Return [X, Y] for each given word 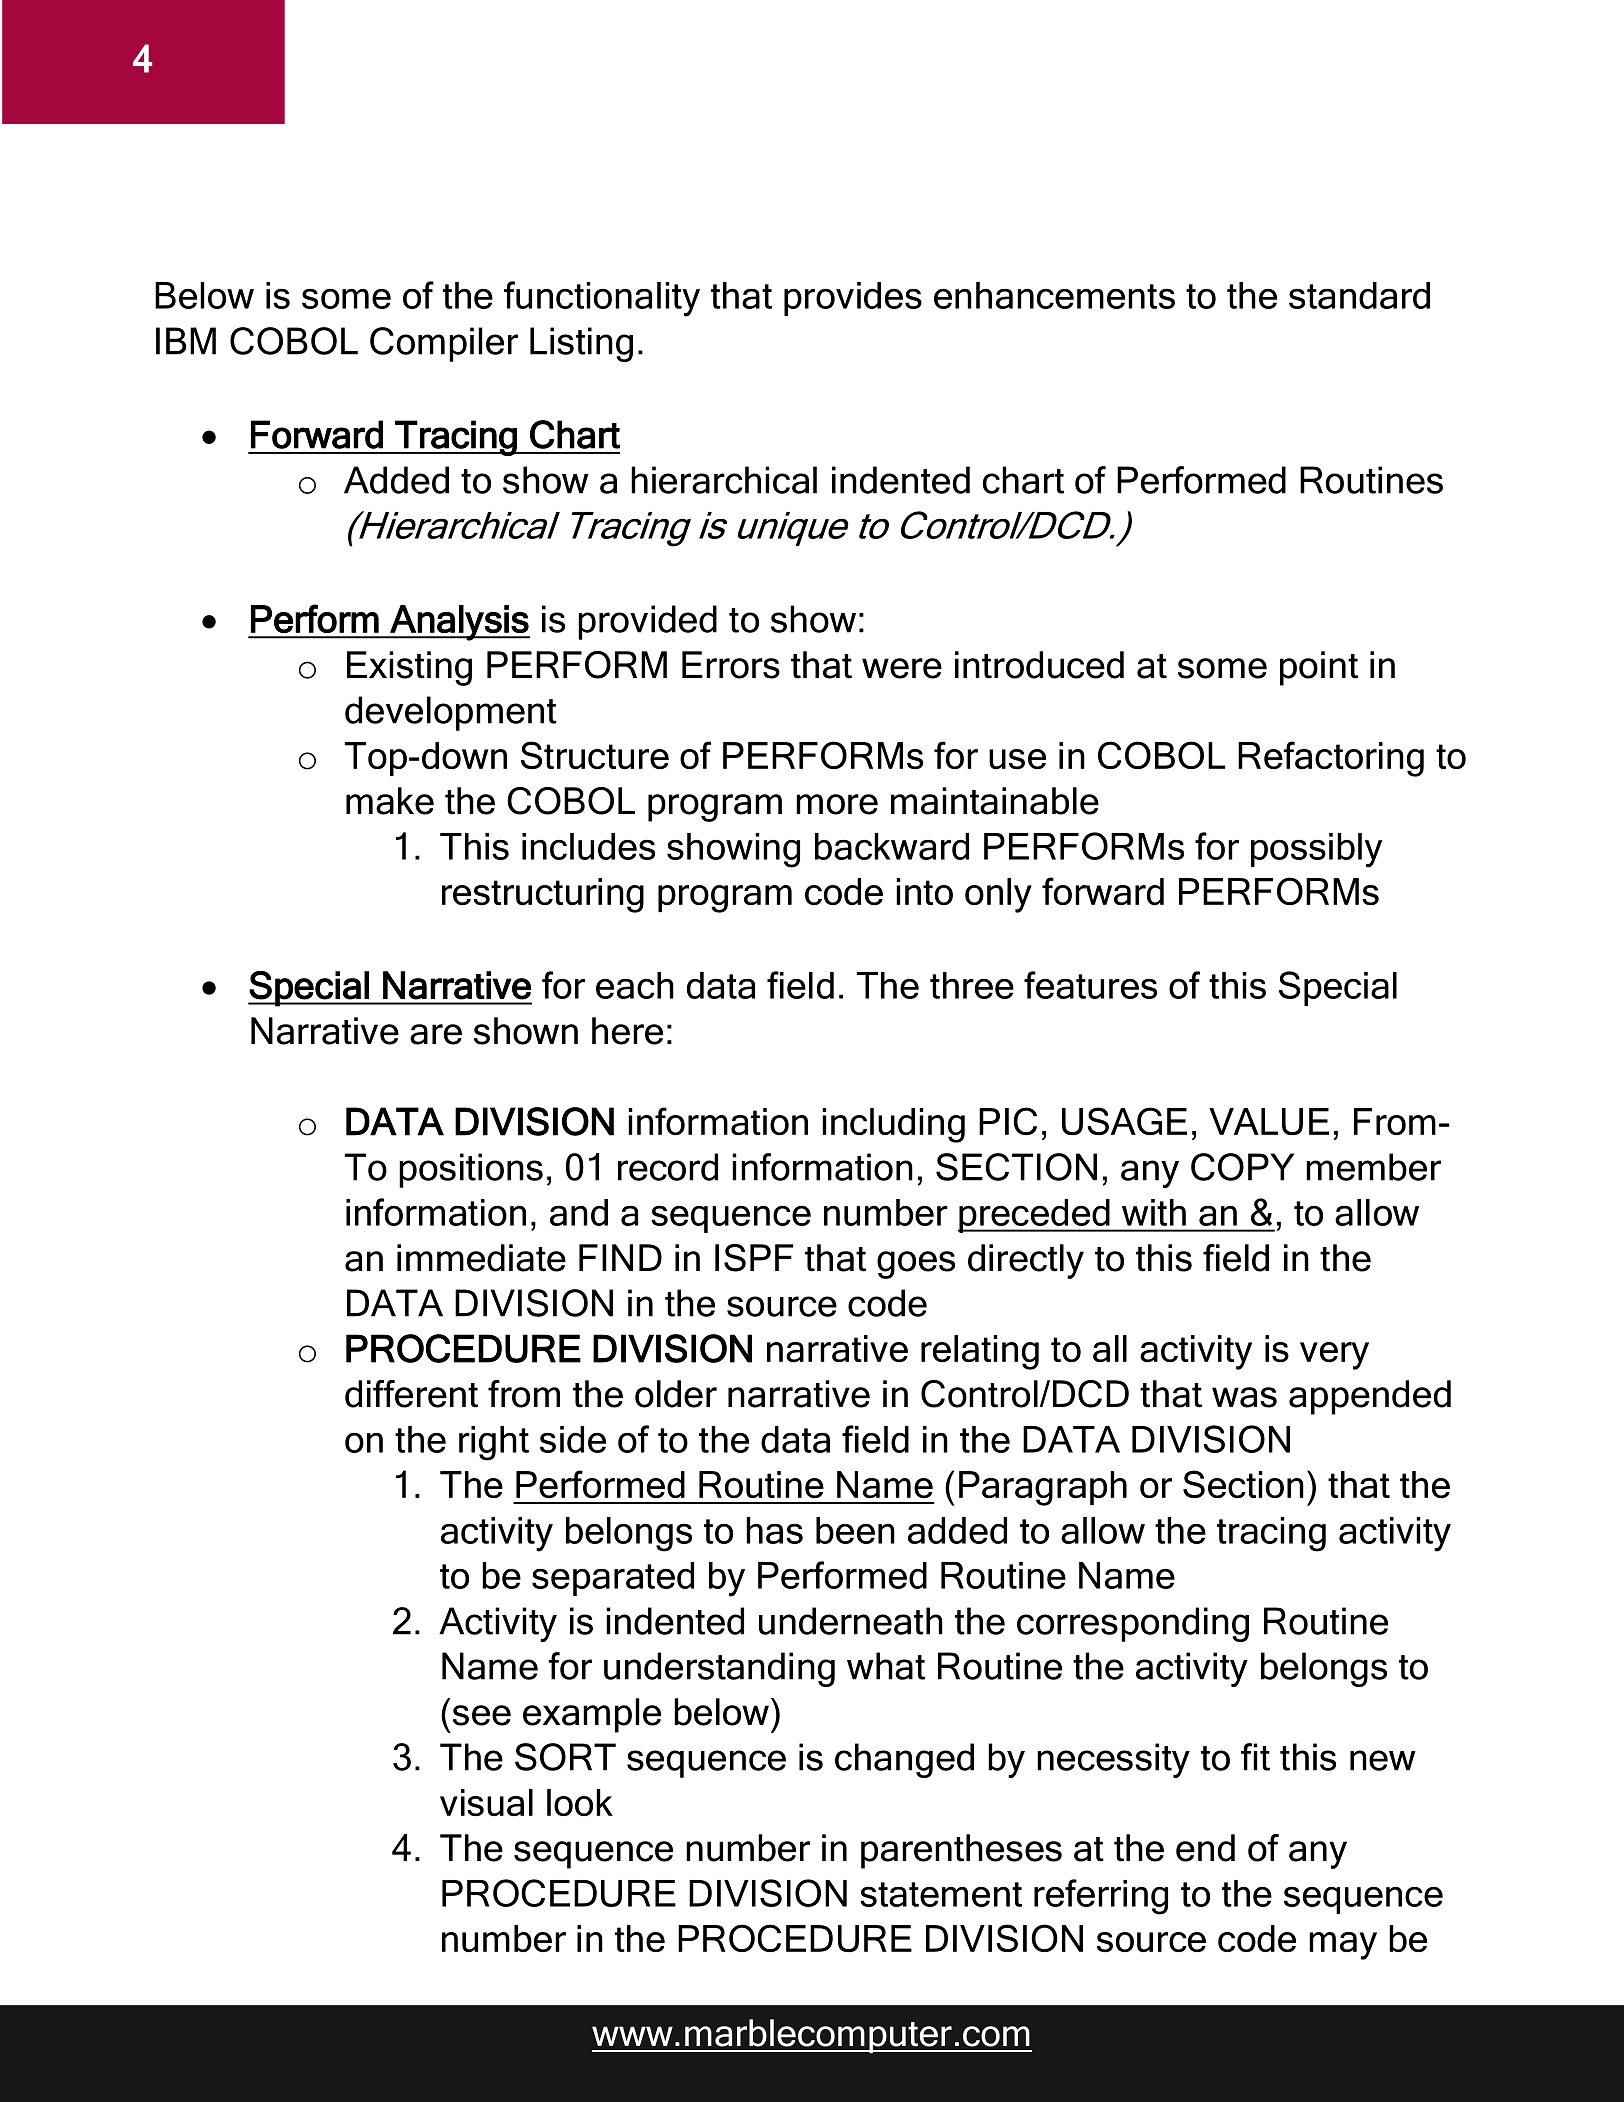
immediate [481, 1258]
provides [853, 299]
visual [486, 1802]
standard [1359, 295]
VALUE [1269, 1122]
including [893, 1125]
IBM [186, 341]
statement [941, 1894]
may [1343, 1946]
